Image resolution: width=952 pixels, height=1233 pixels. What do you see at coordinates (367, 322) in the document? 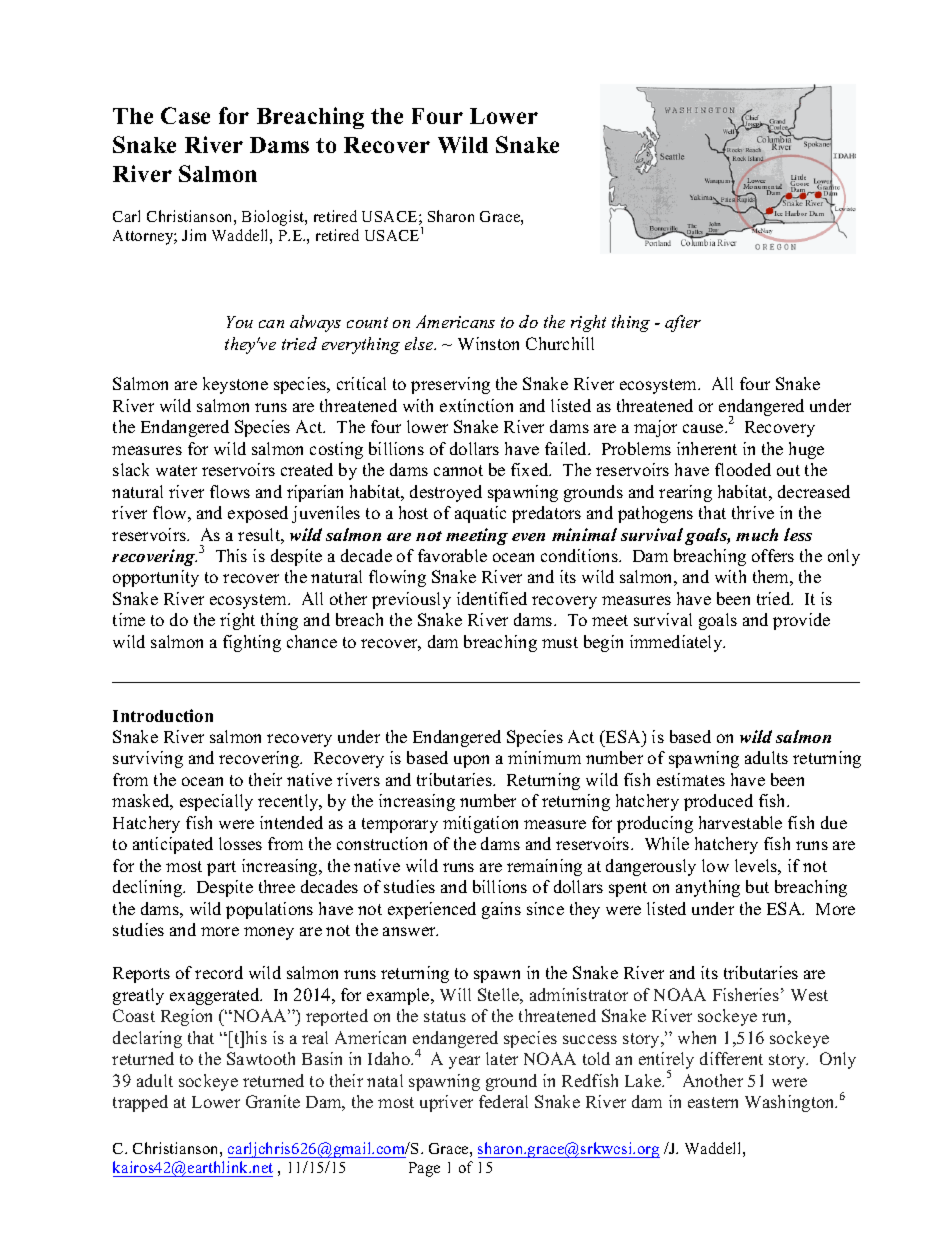
I see `count` at bounding box center [367, 322].
